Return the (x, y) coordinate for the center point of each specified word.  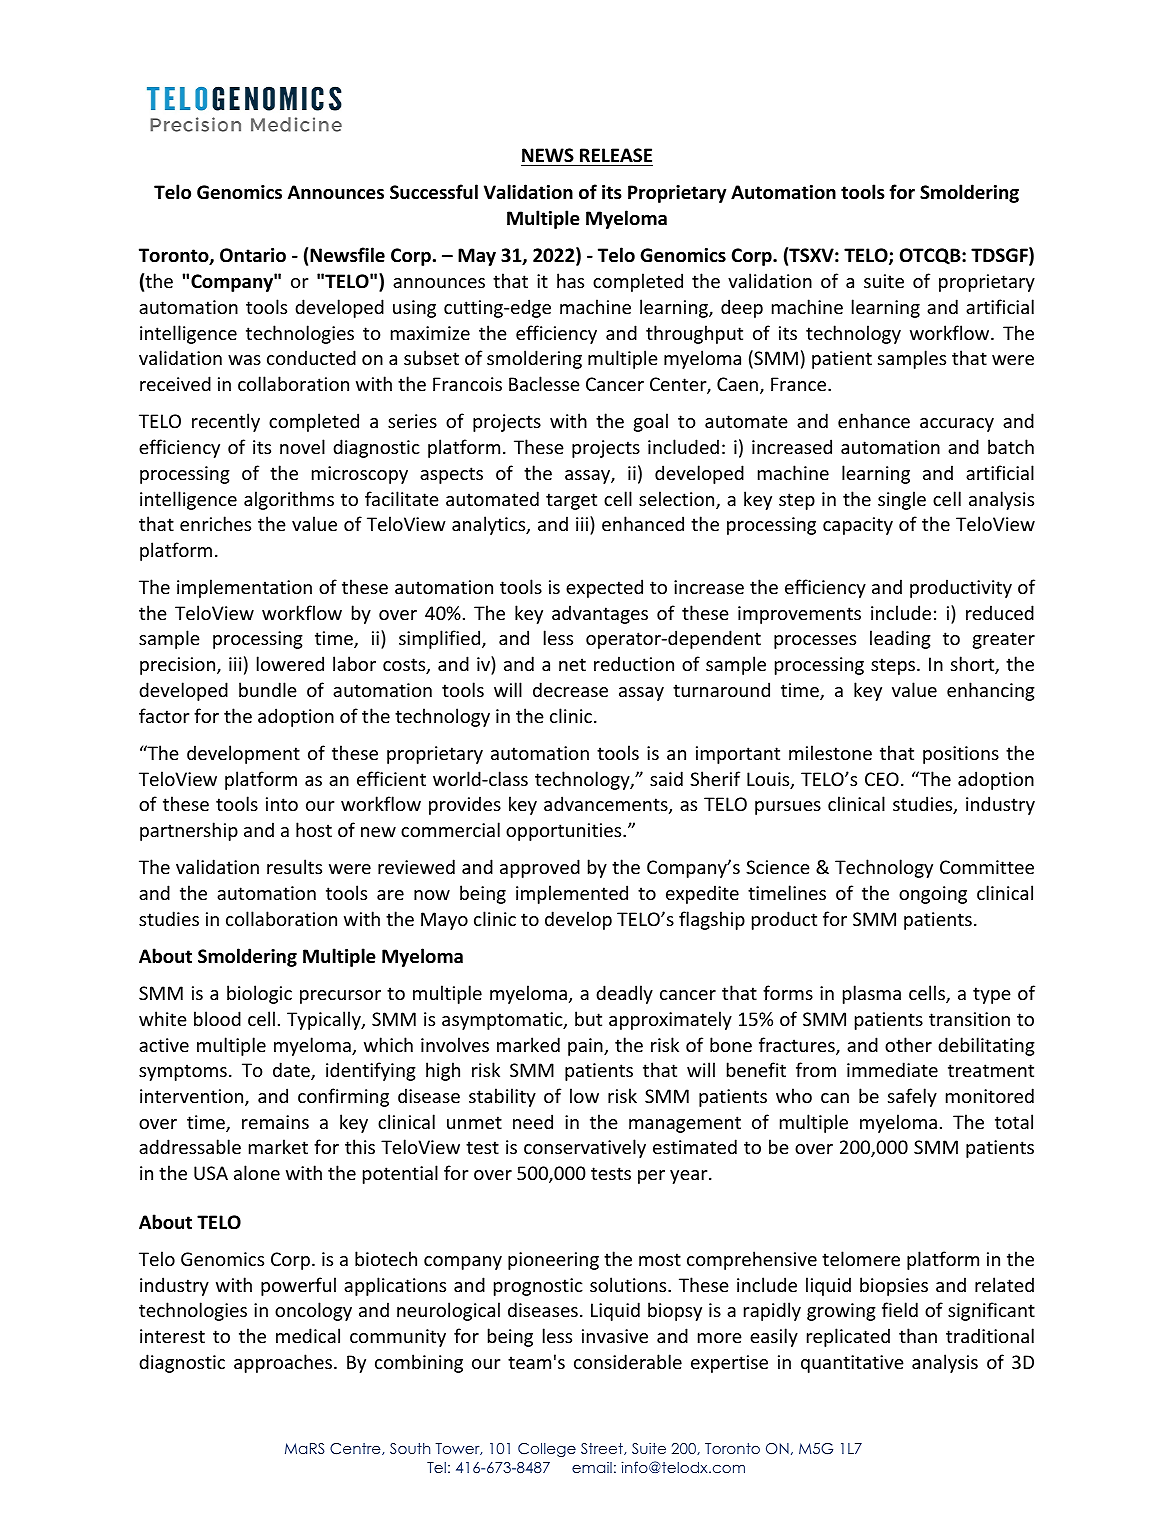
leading (900, 639)
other (908, 1044)
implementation (244, 588)
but (588, 1018)
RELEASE (616, 155)
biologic (259, 994)
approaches (284, 1363)
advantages (600, 614)
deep (742, 308)
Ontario (253, 255)
